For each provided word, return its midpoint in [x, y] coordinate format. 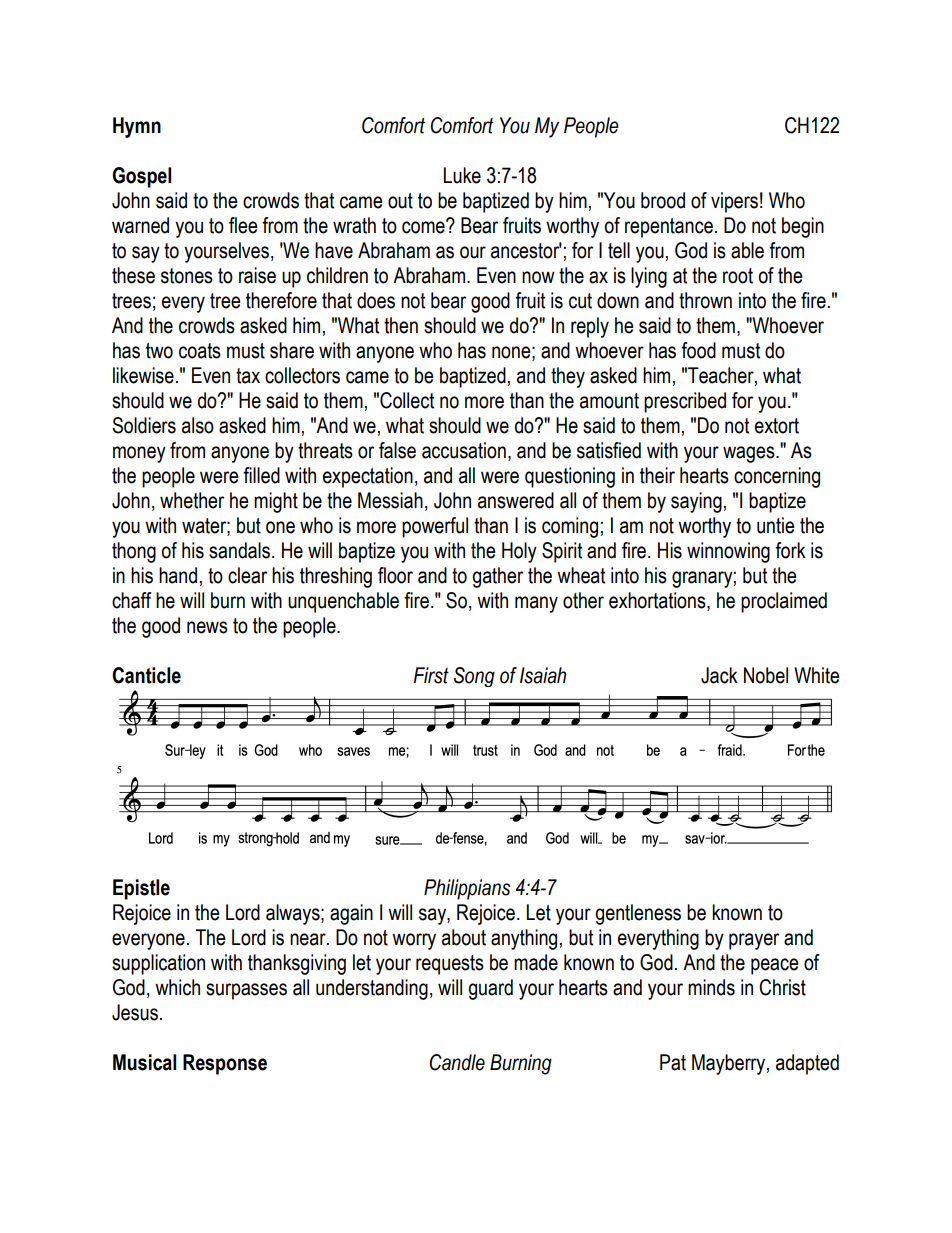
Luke [462, 175]
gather [497, 577]
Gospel [141, 177]
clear [247, 575]
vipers [734, 202]
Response [225, 1064]
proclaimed [784, 602]
